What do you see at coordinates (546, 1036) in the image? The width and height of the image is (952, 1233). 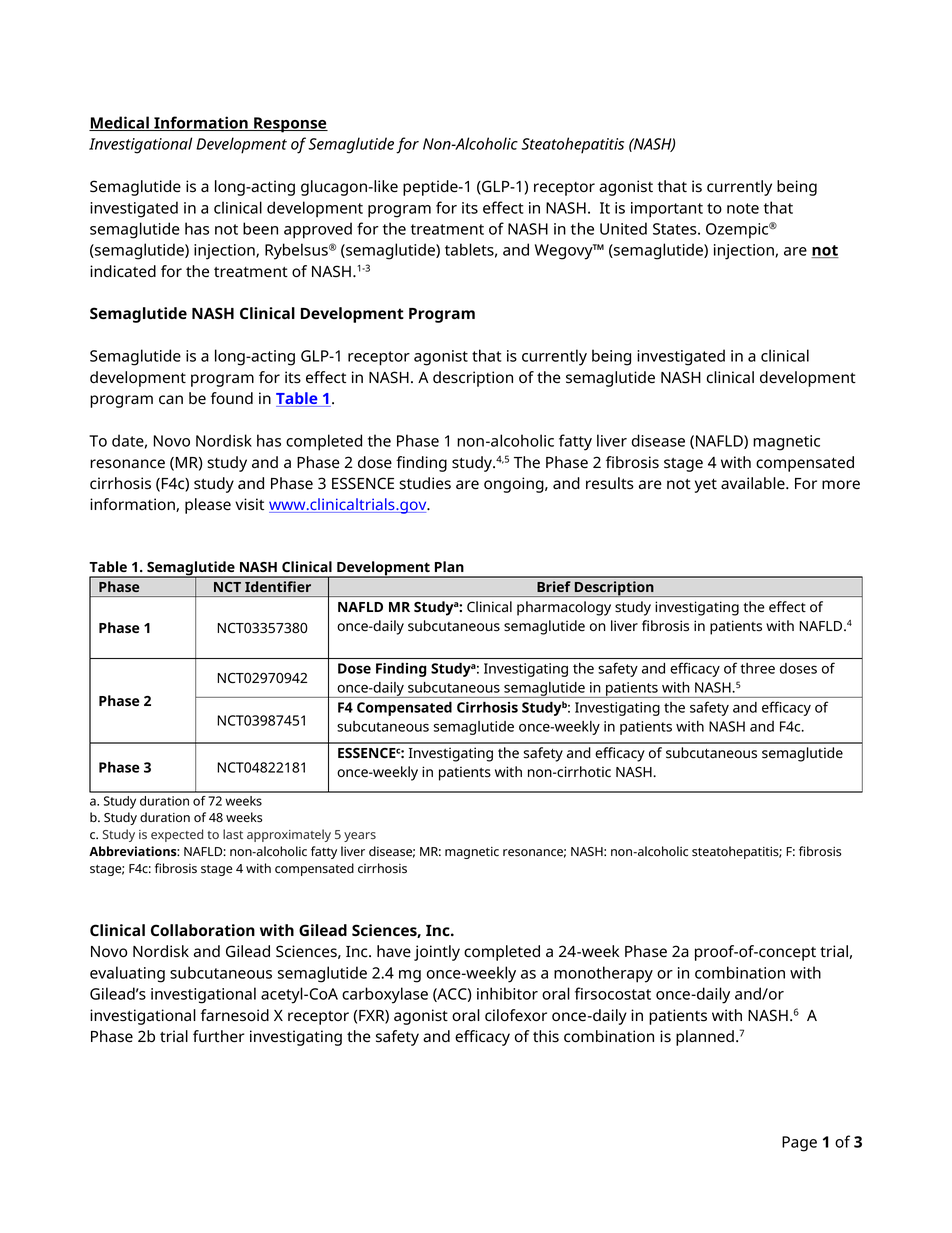 I see `this` at bounding box center [546, 1036].
